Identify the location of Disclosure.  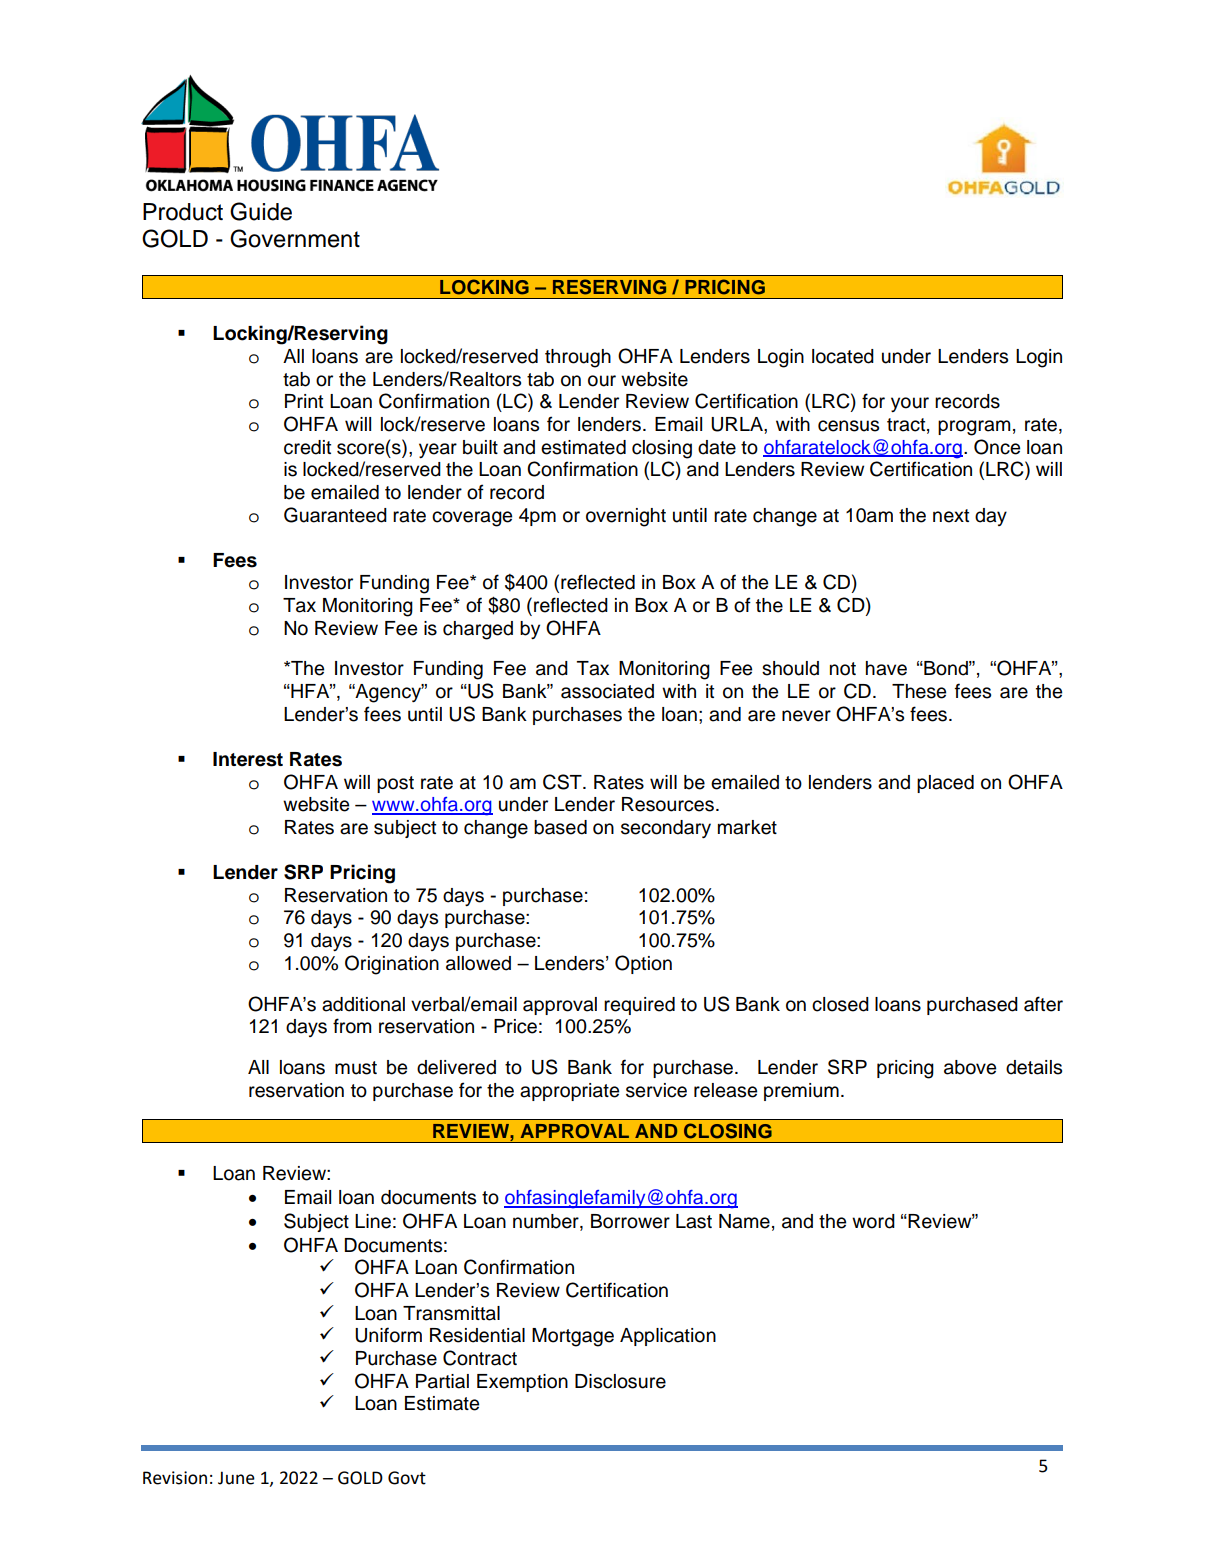
(620, 1381).
